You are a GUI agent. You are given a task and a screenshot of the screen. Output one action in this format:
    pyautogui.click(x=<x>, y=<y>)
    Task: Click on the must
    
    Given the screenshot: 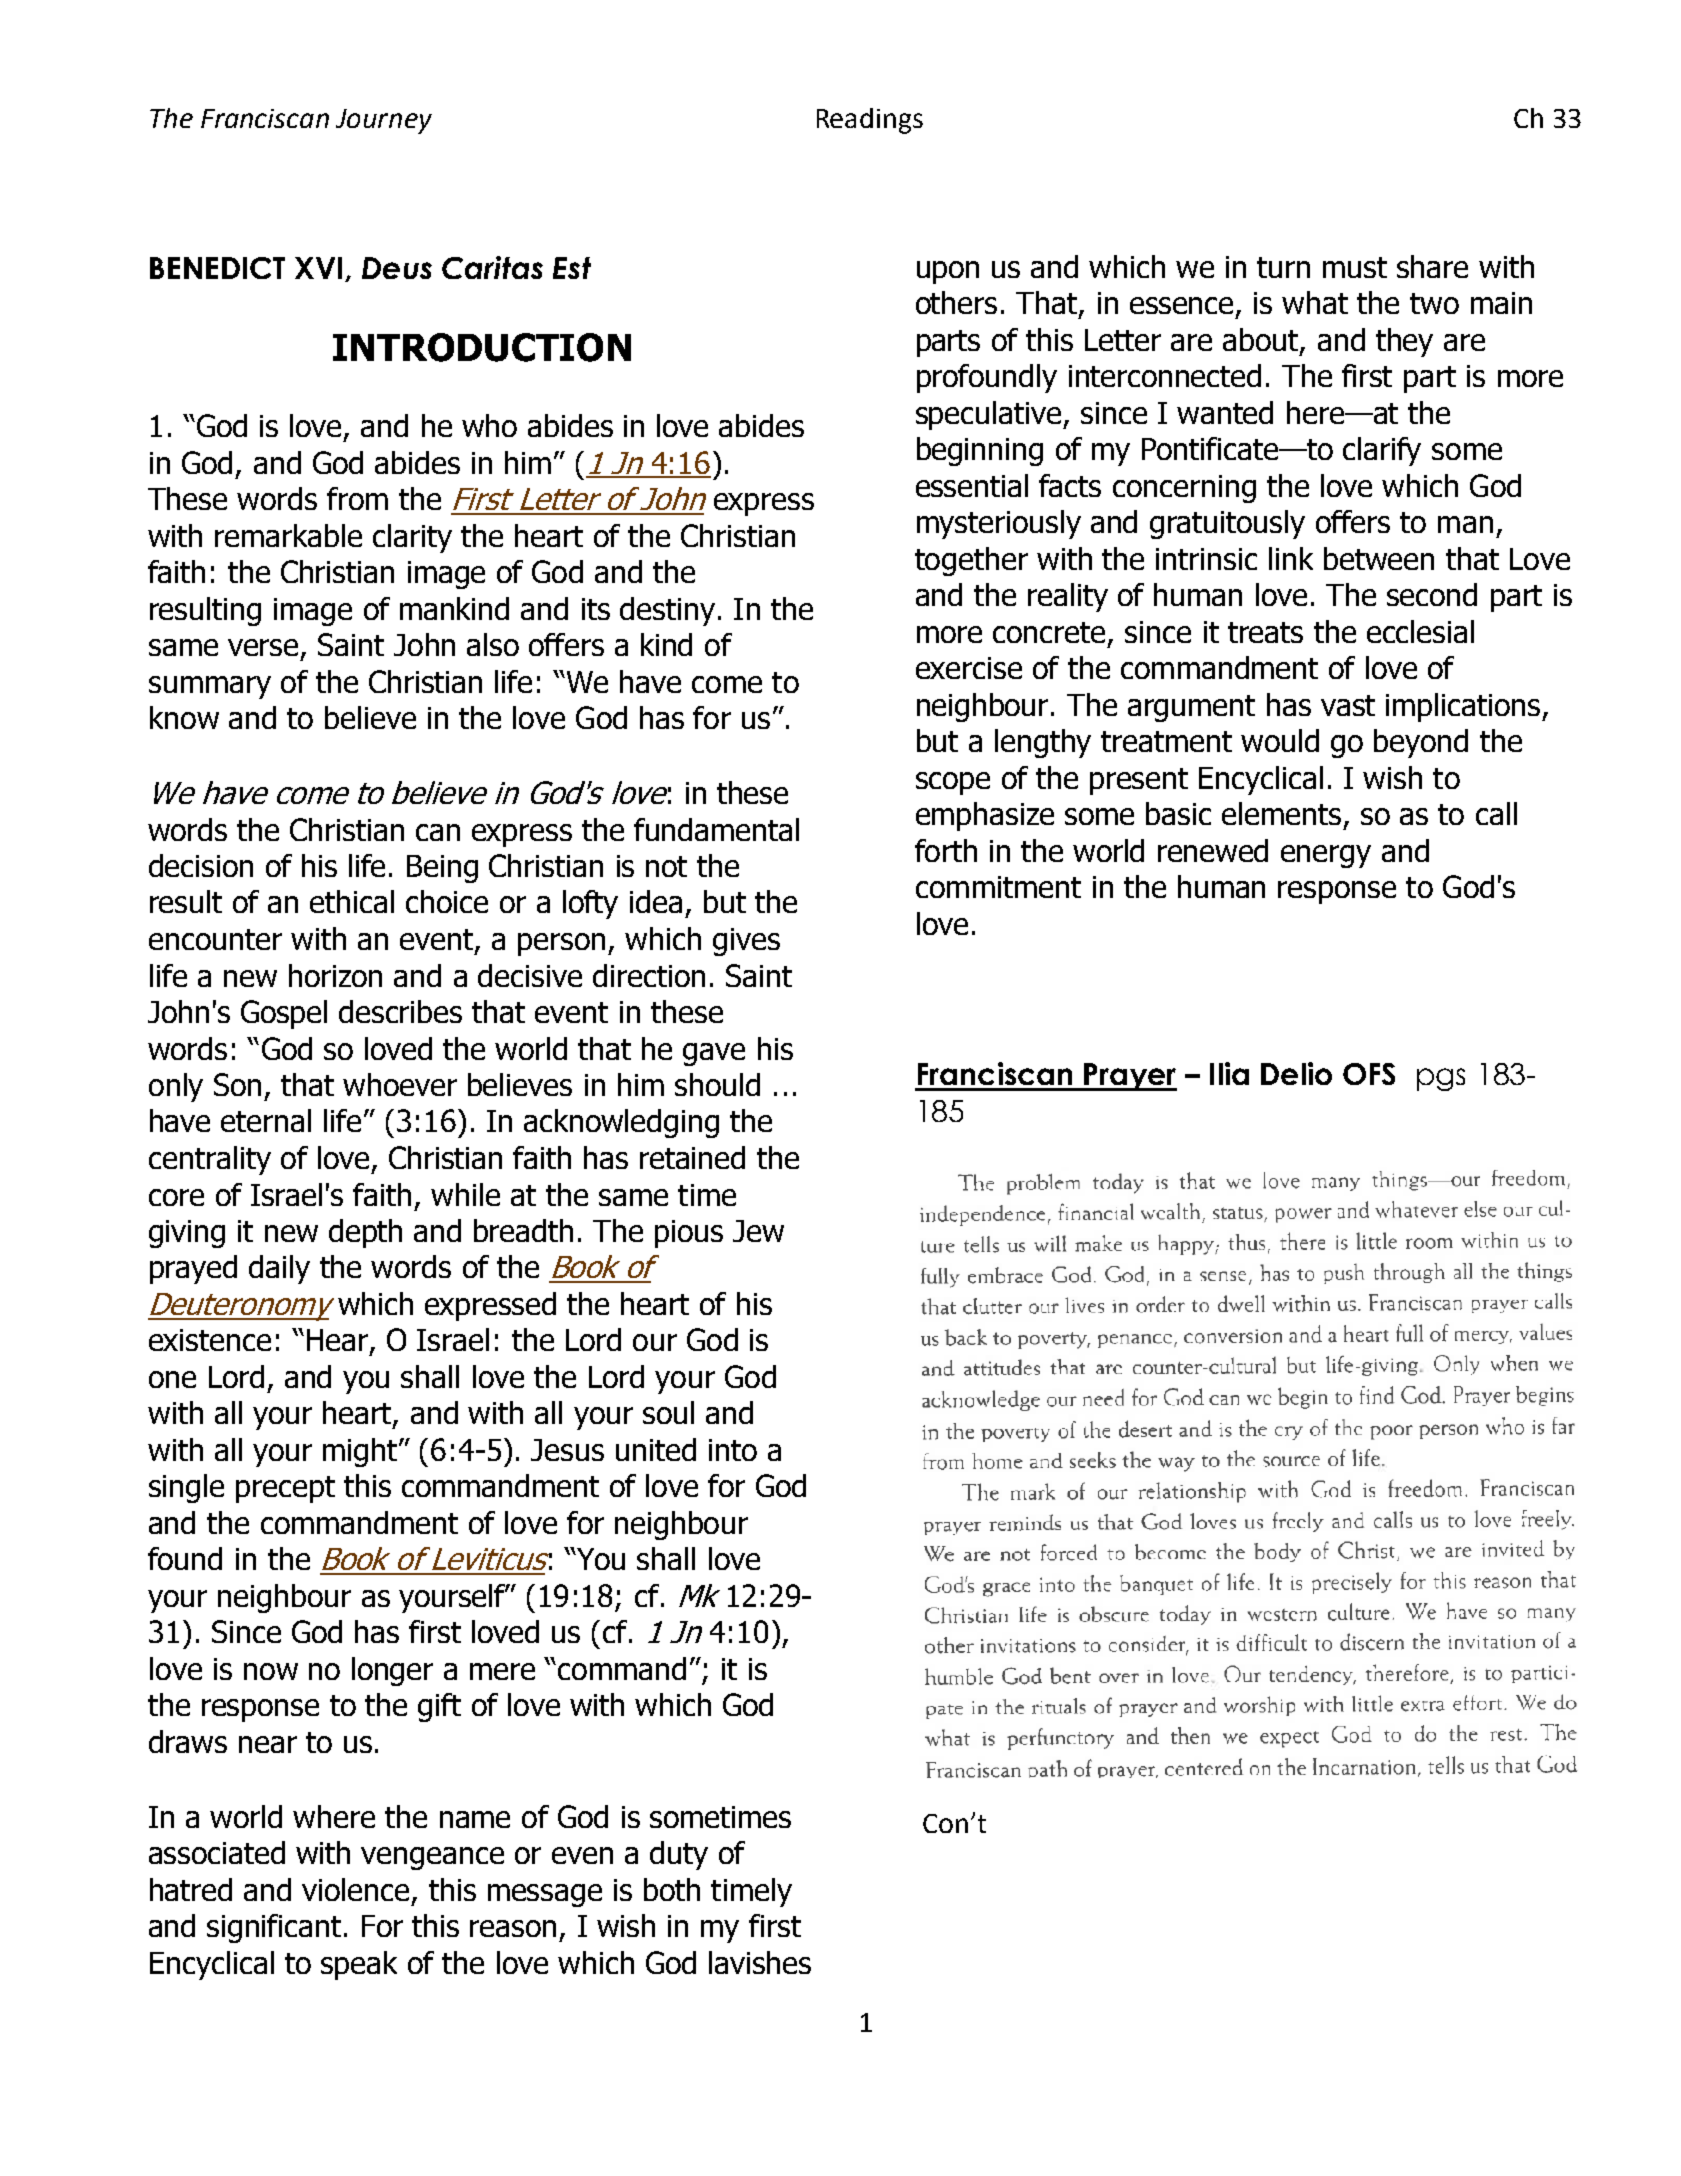 What is the action you would take?
    pyautogui.click(x=1355, y=267)
